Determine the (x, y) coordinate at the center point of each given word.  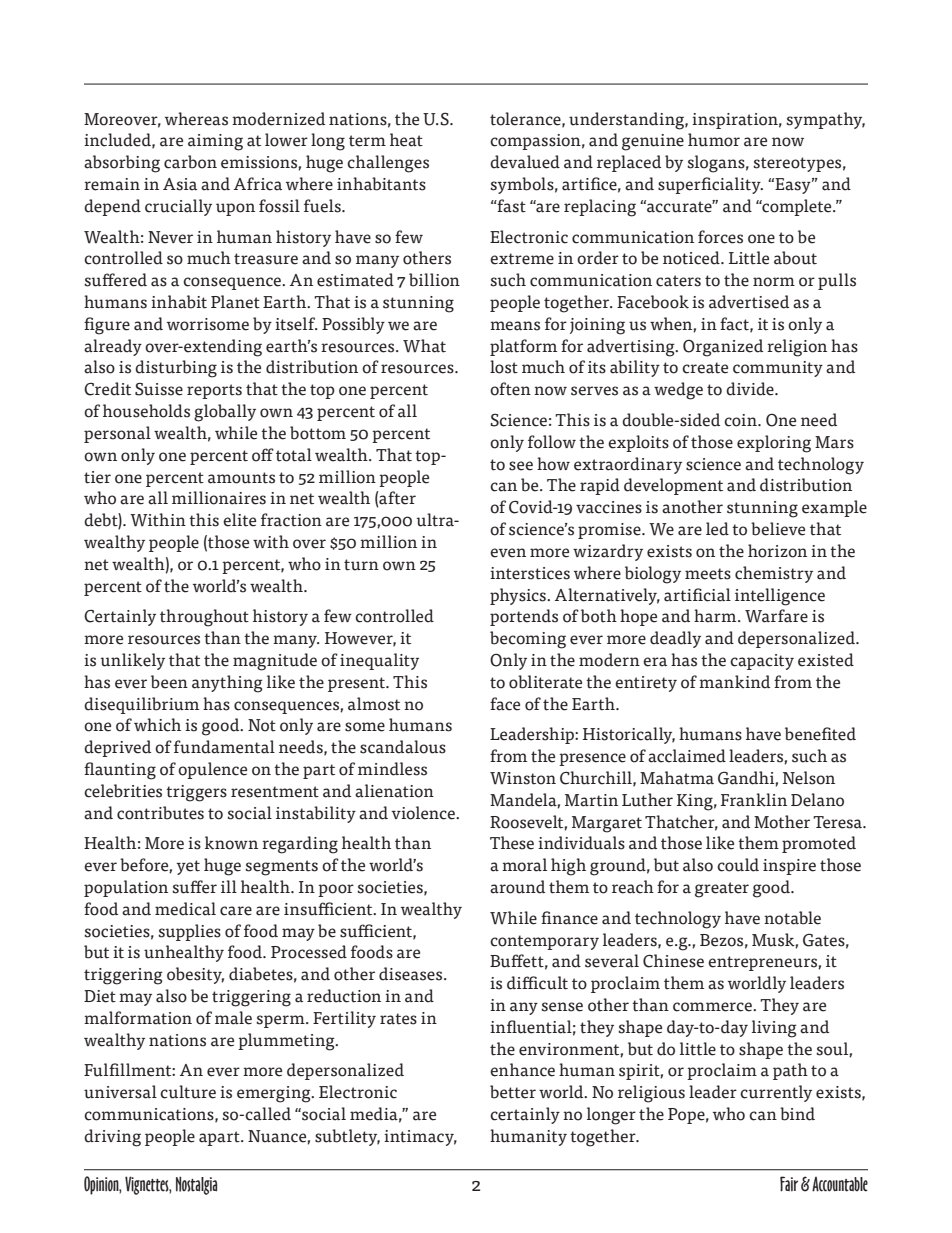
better (513, 1092)
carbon (190, 162)
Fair (789, 1184)
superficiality (710, 185)
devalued (525, 162)
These (512, 843)
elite (239, 520)
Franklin (754, 800)
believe (778, 529)
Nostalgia (196, 1185)
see (521, 466)
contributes (160, 813)
